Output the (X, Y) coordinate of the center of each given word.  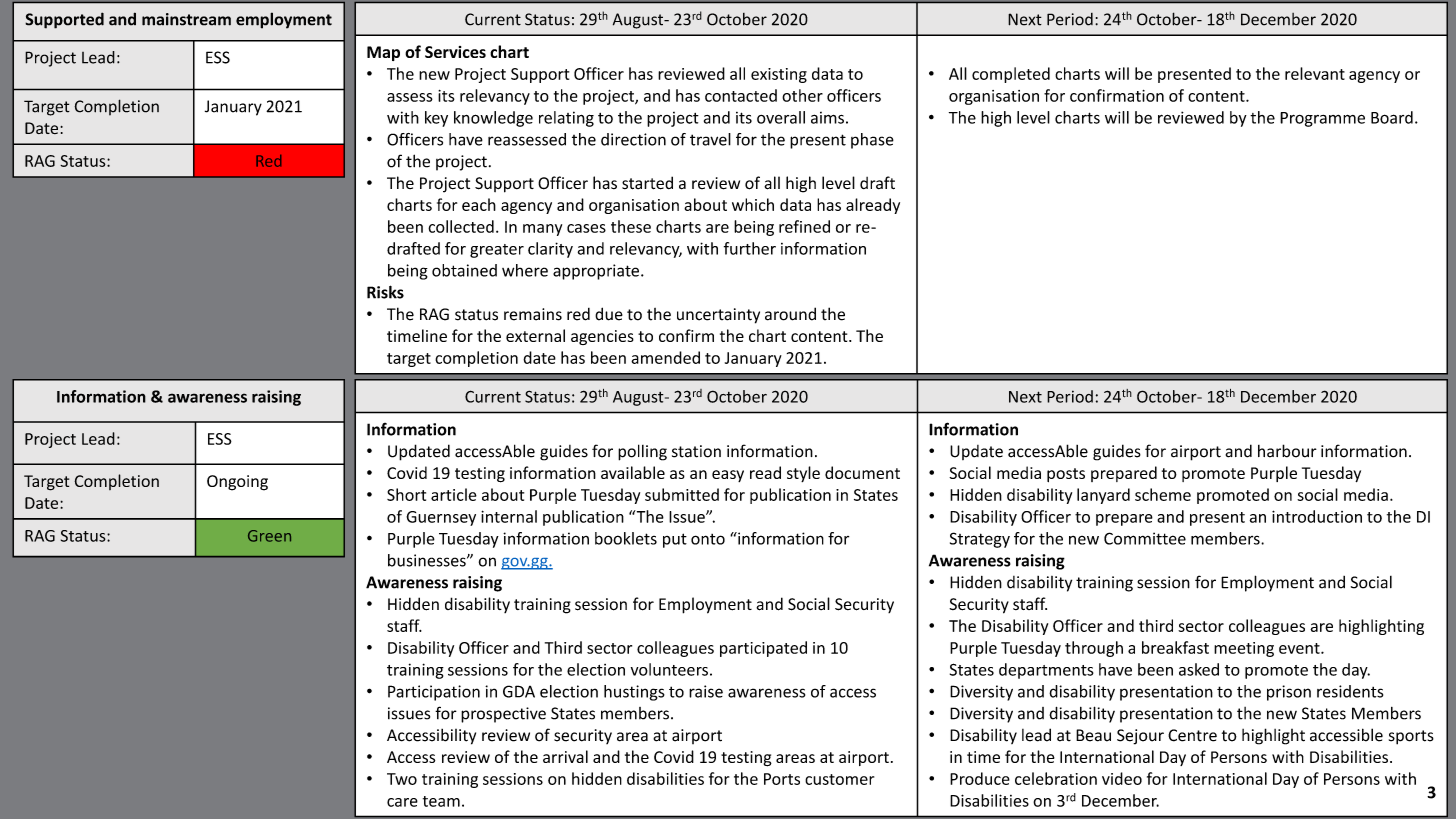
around (790, 314)
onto (708, 539)
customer (839, 779)
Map (383, 53)
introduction (1317, 516)
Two (402, 779)
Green (269, 536)
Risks (385, 292)
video (1122, 778)
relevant (1315, 73)
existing (779, 75)
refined (804, 226)
